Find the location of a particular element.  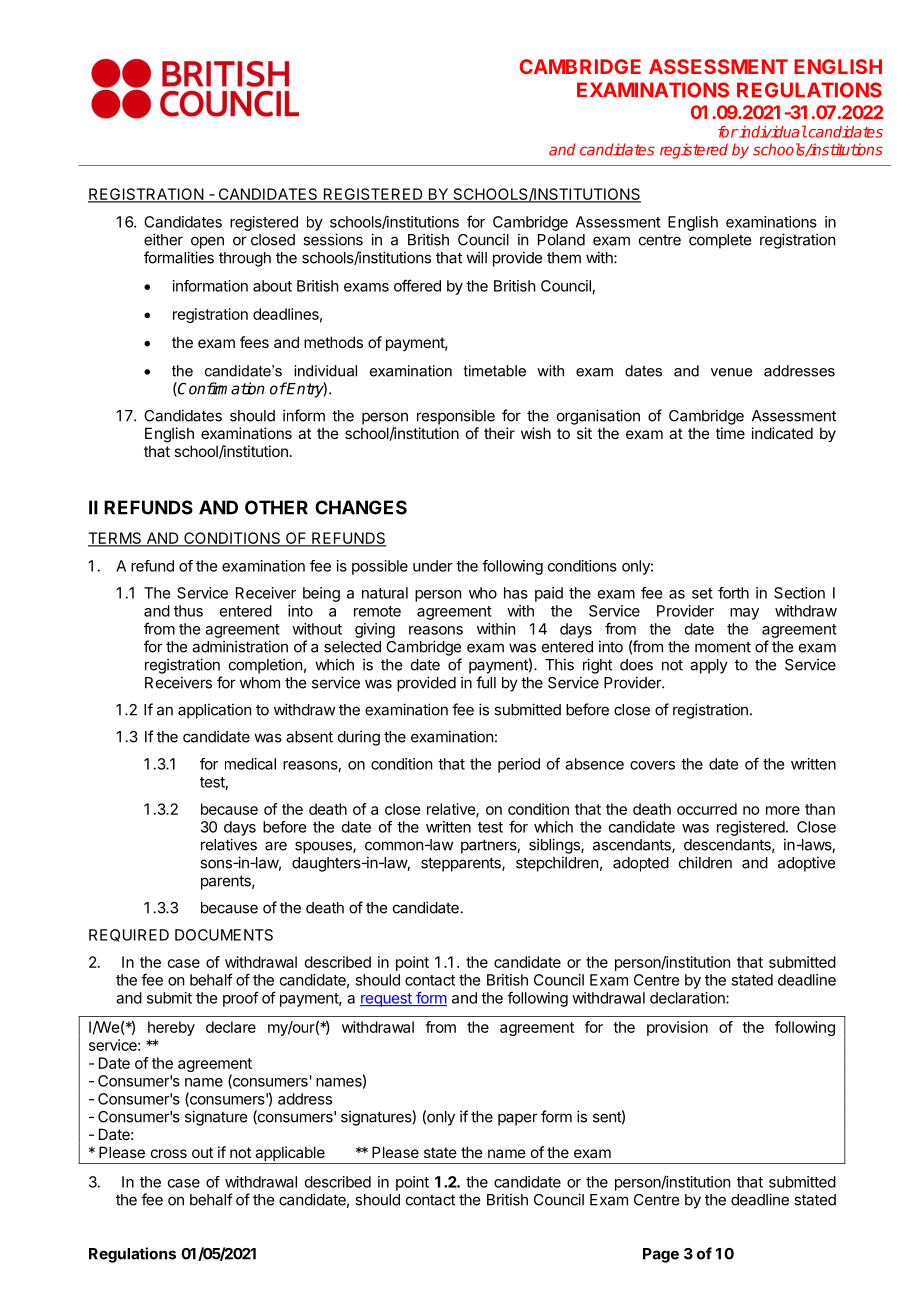

provision is located at coordinates (677, 1028).
